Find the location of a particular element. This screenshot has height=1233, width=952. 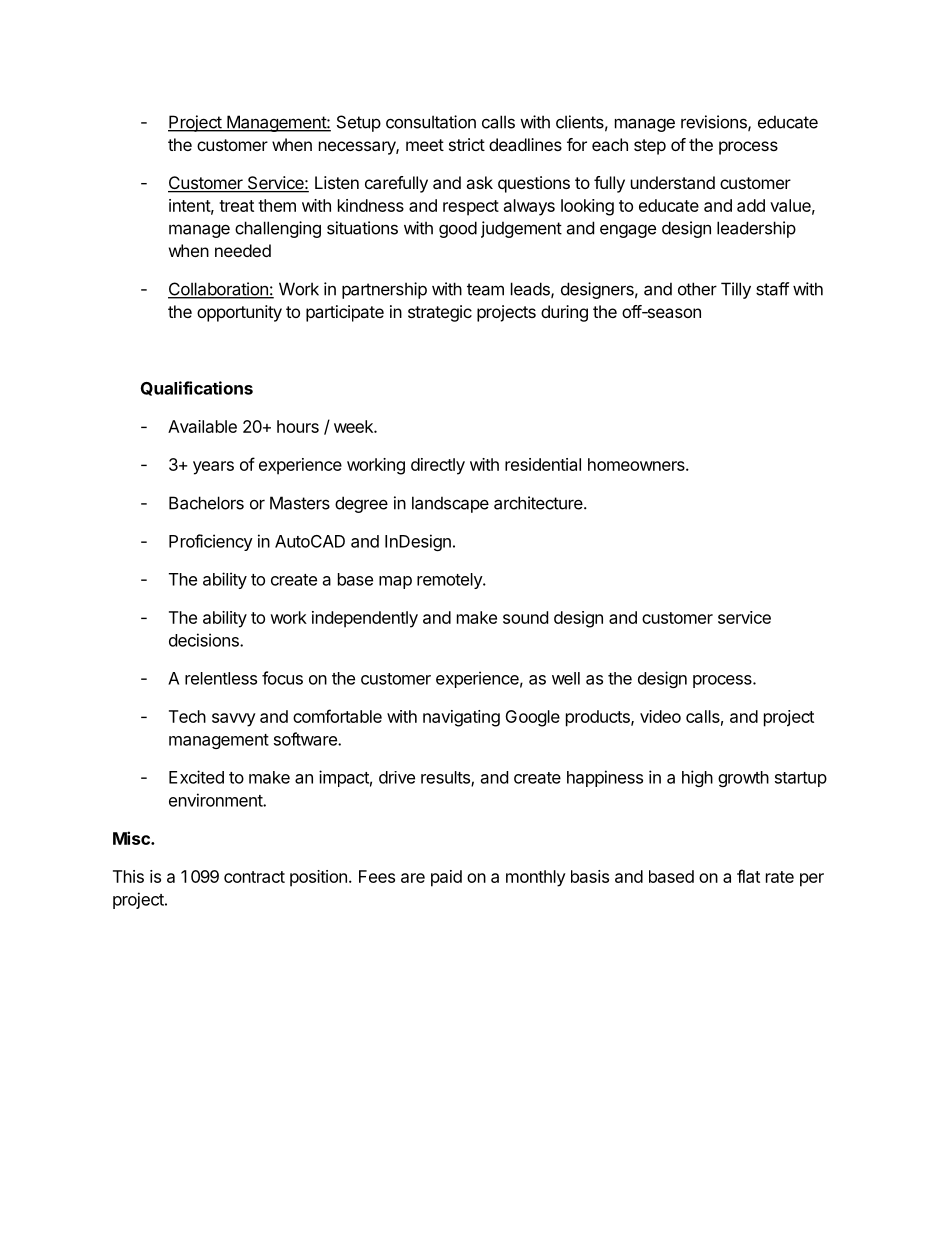

homeowners is located at coordinates (637, 464).
